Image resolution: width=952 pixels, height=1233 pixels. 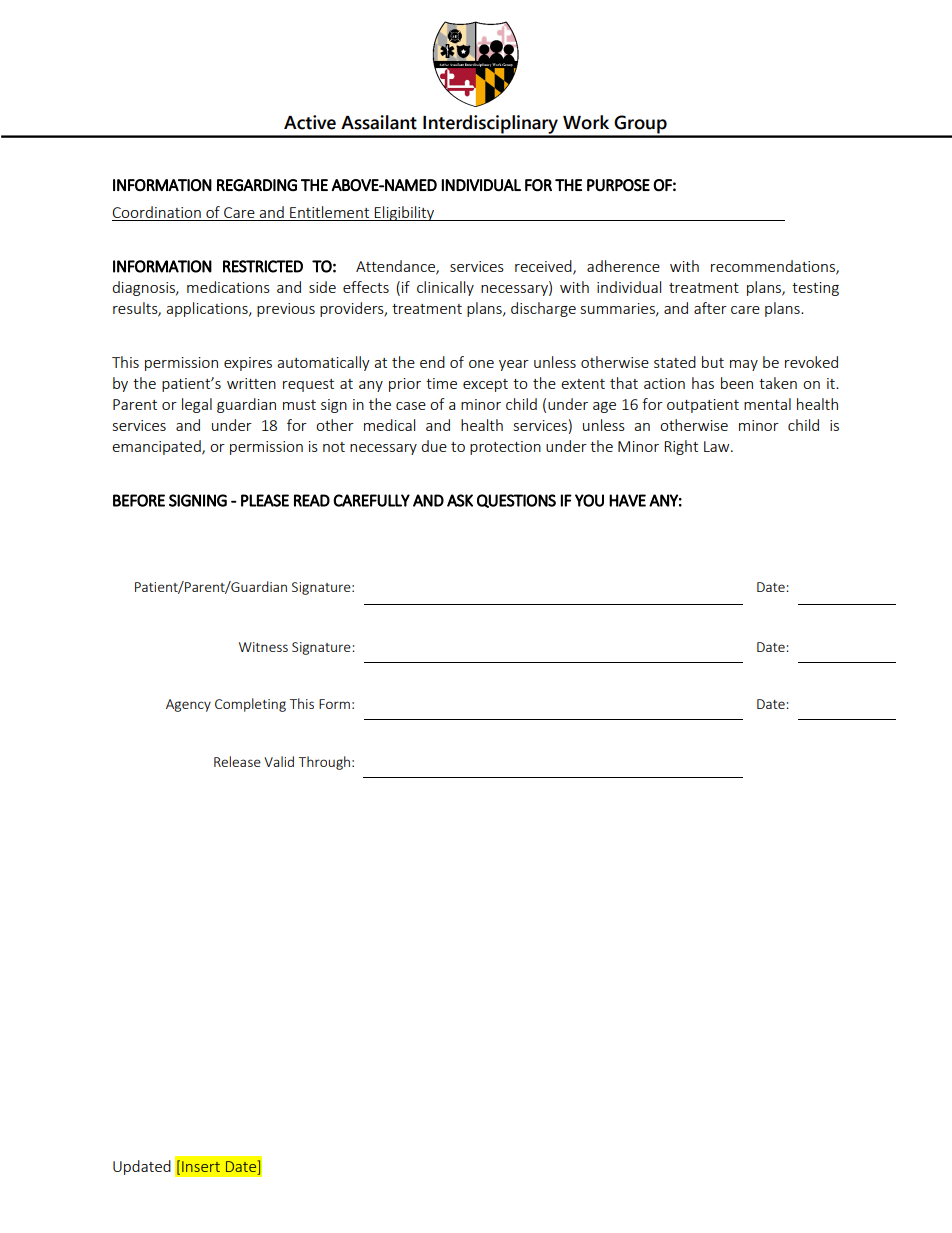 What do you see at coordinates (257, 185) in the screenshot?
I see `REGARDING` at bounding box center [257, 185].
